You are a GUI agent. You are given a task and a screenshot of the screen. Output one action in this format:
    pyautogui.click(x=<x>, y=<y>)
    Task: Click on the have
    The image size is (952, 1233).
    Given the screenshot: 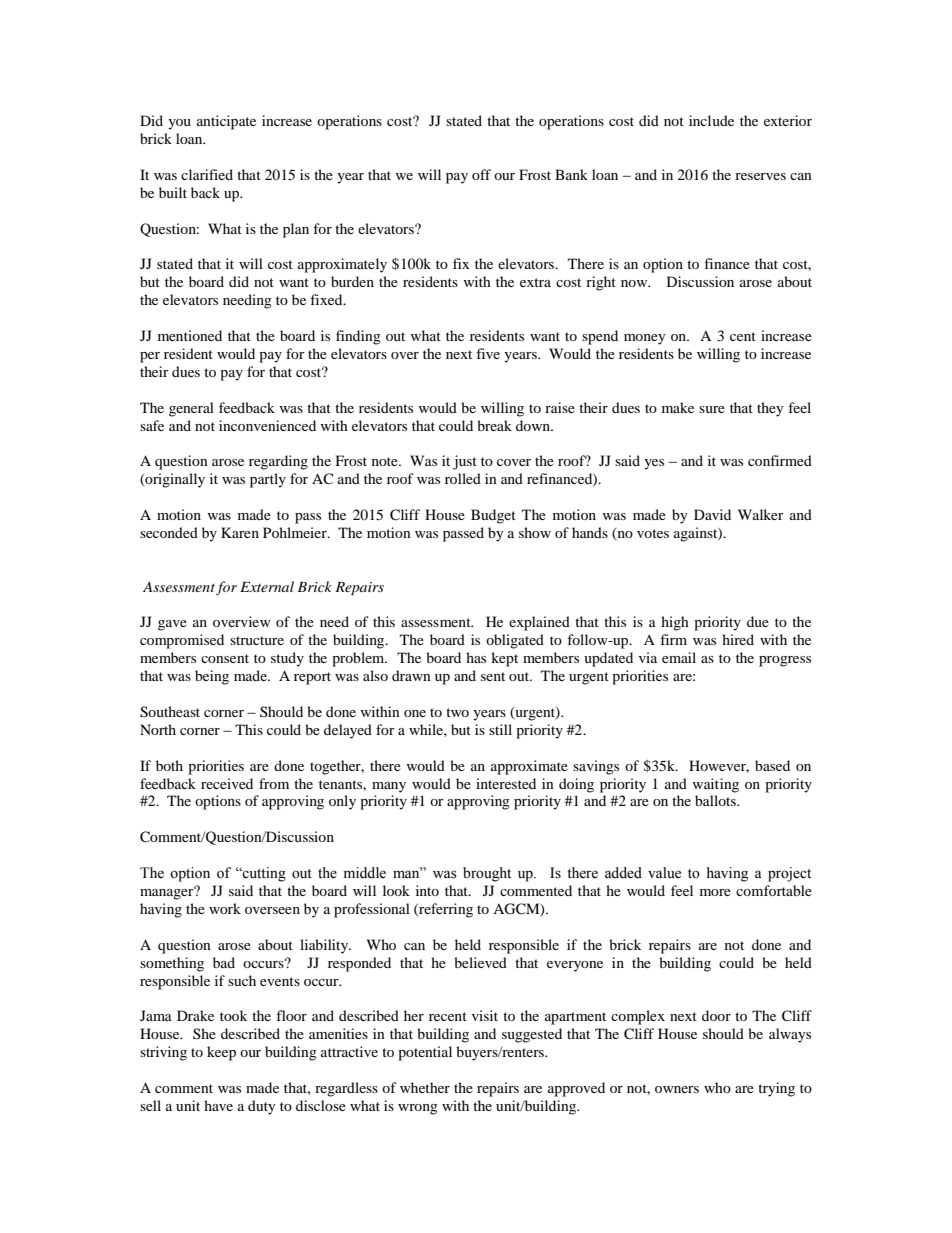 What is the action you would take?
    pyautogui.click(x=218, y=1105)
